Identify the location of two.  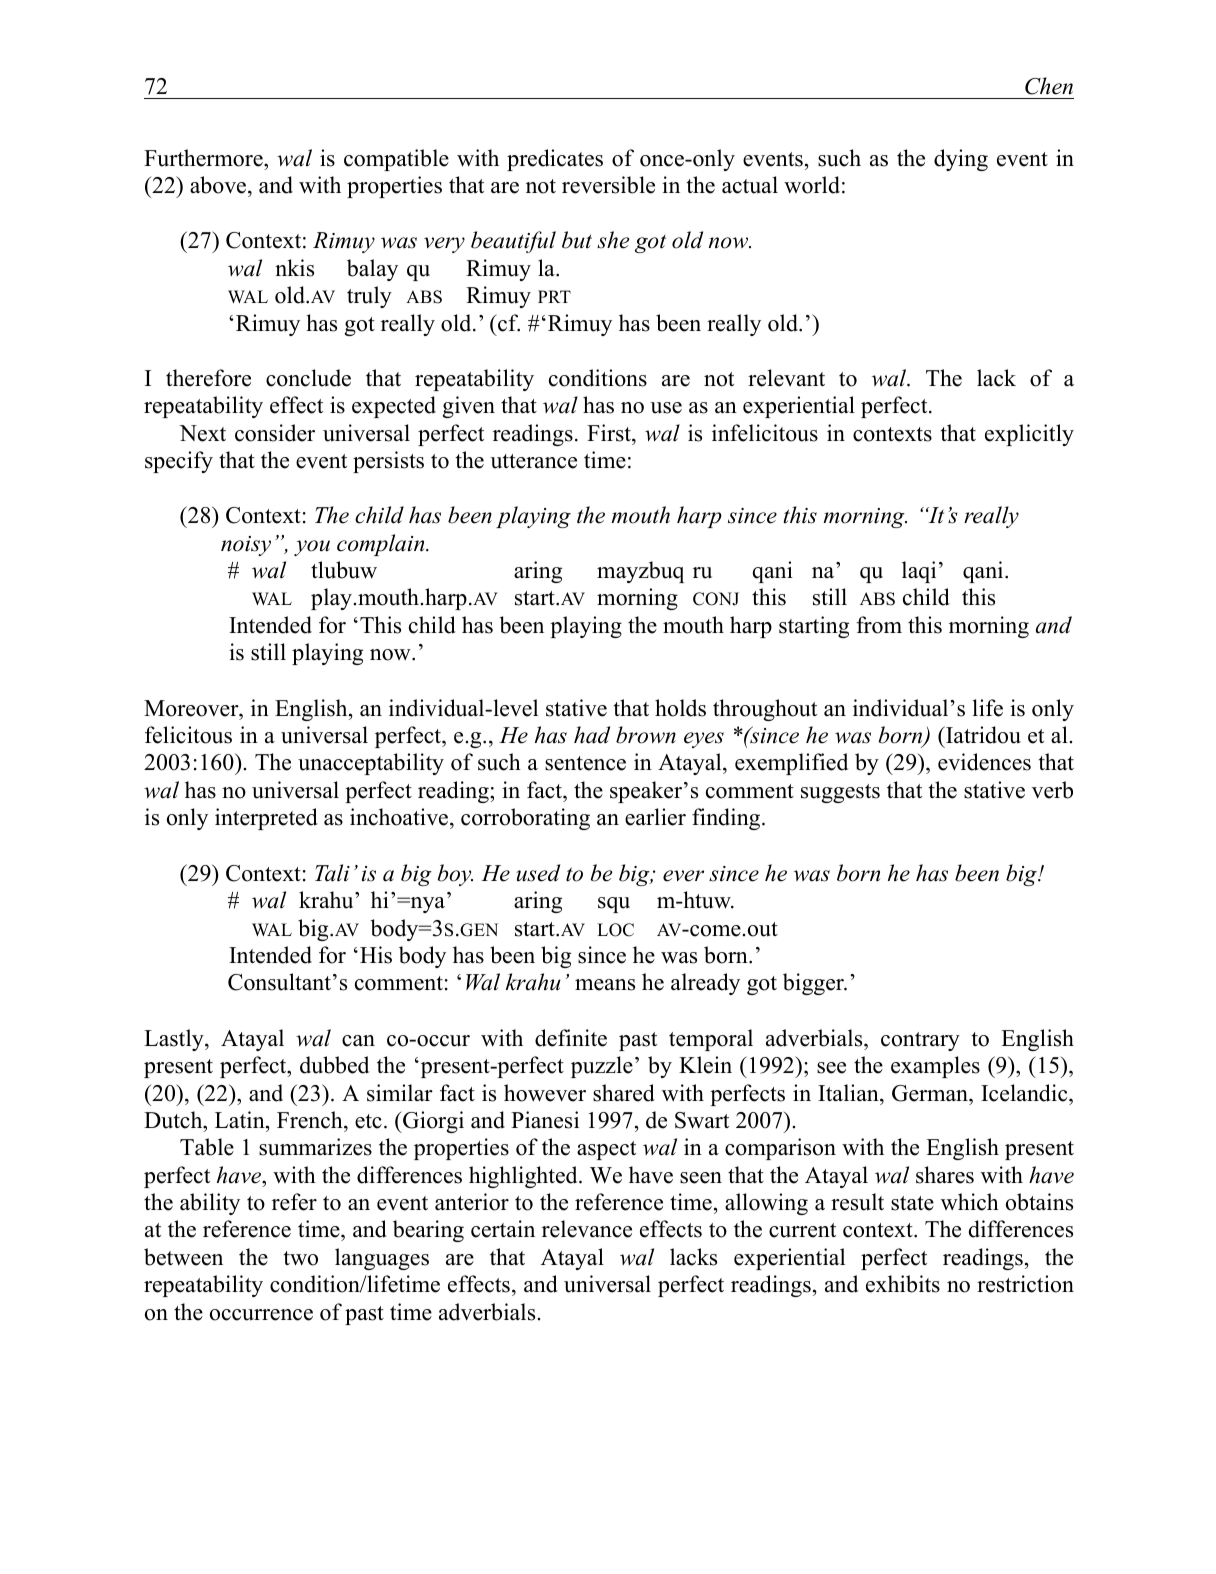
(300, 1258).
